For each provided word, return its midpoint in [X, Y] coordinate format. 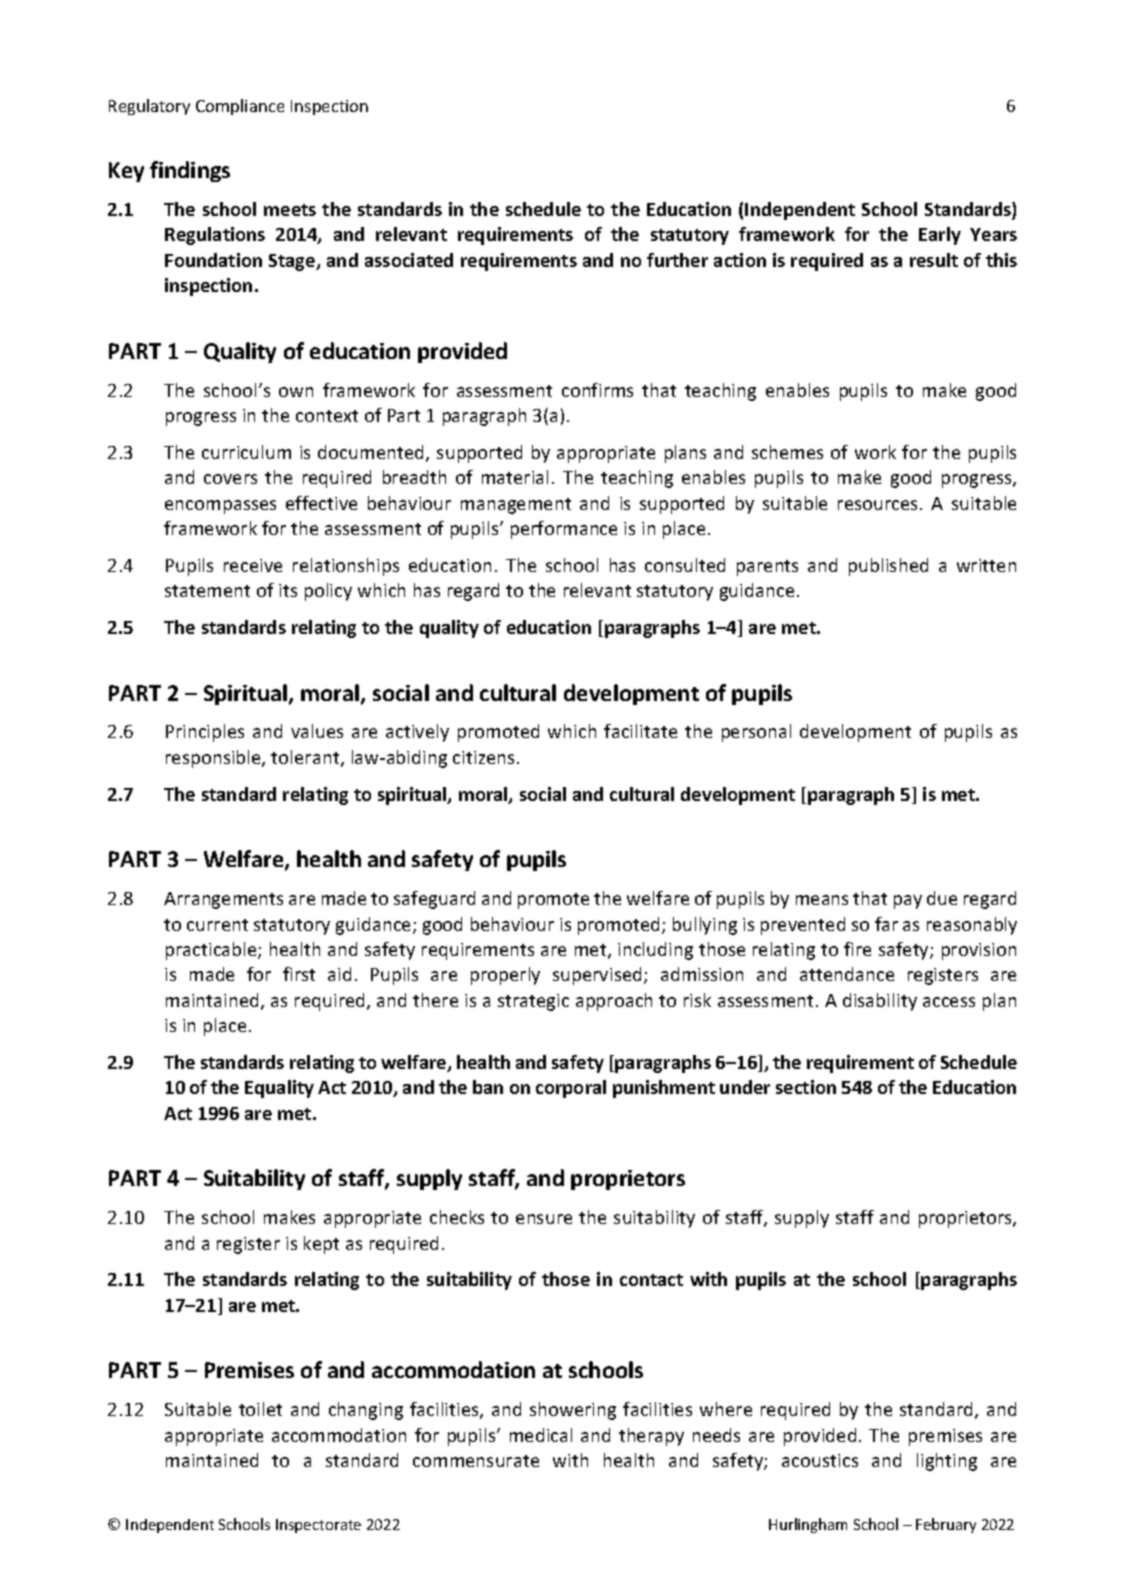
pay [908, 902]
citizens [483, 757]
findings [190, 171]
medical [541, 1435]
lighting [947, 1462]
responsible [214, 759]
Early [940, 236]
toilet [260, 1409]
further [677, 260]
